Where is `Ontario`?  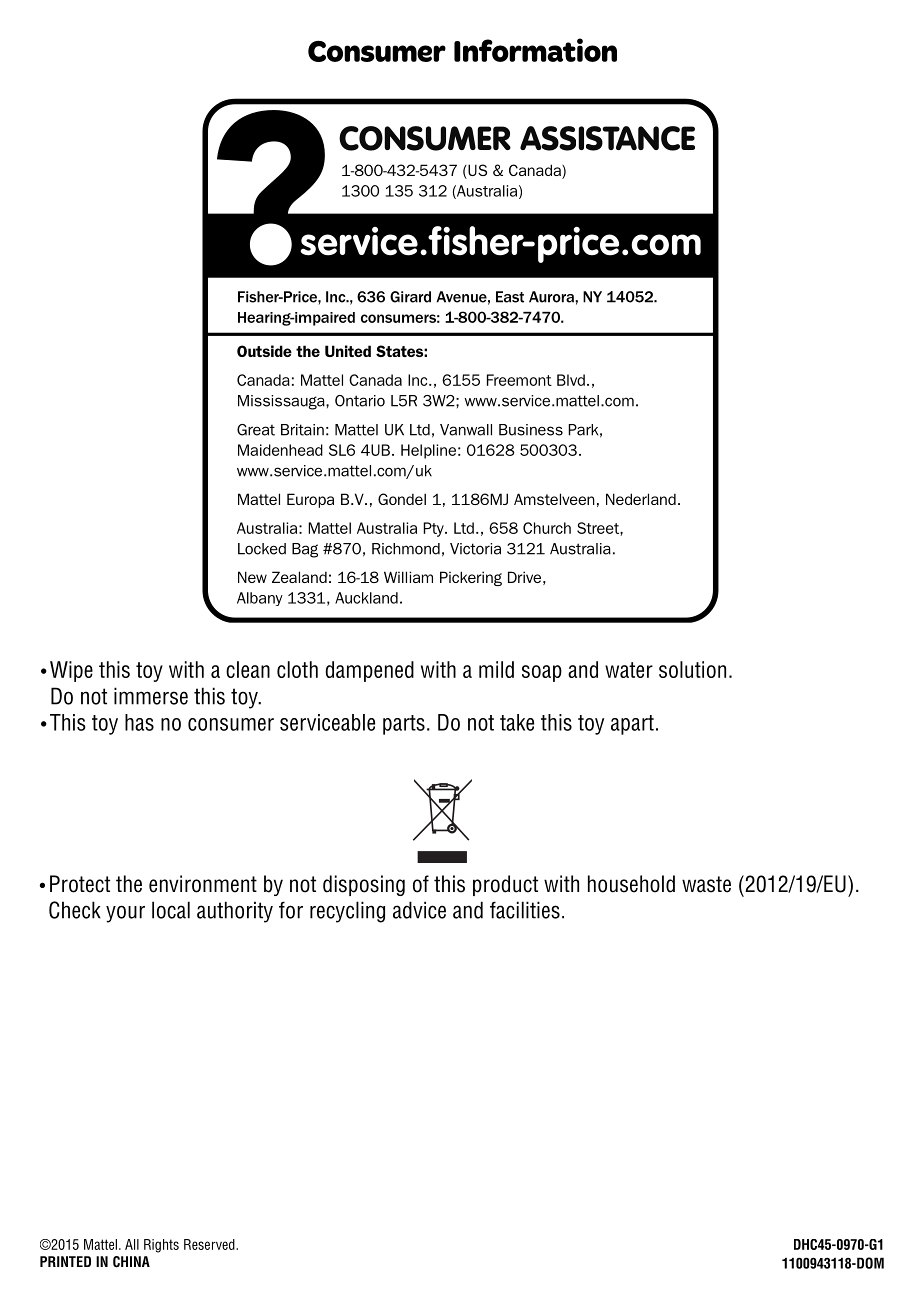 Ontario is located at coordinates (360, 401).
